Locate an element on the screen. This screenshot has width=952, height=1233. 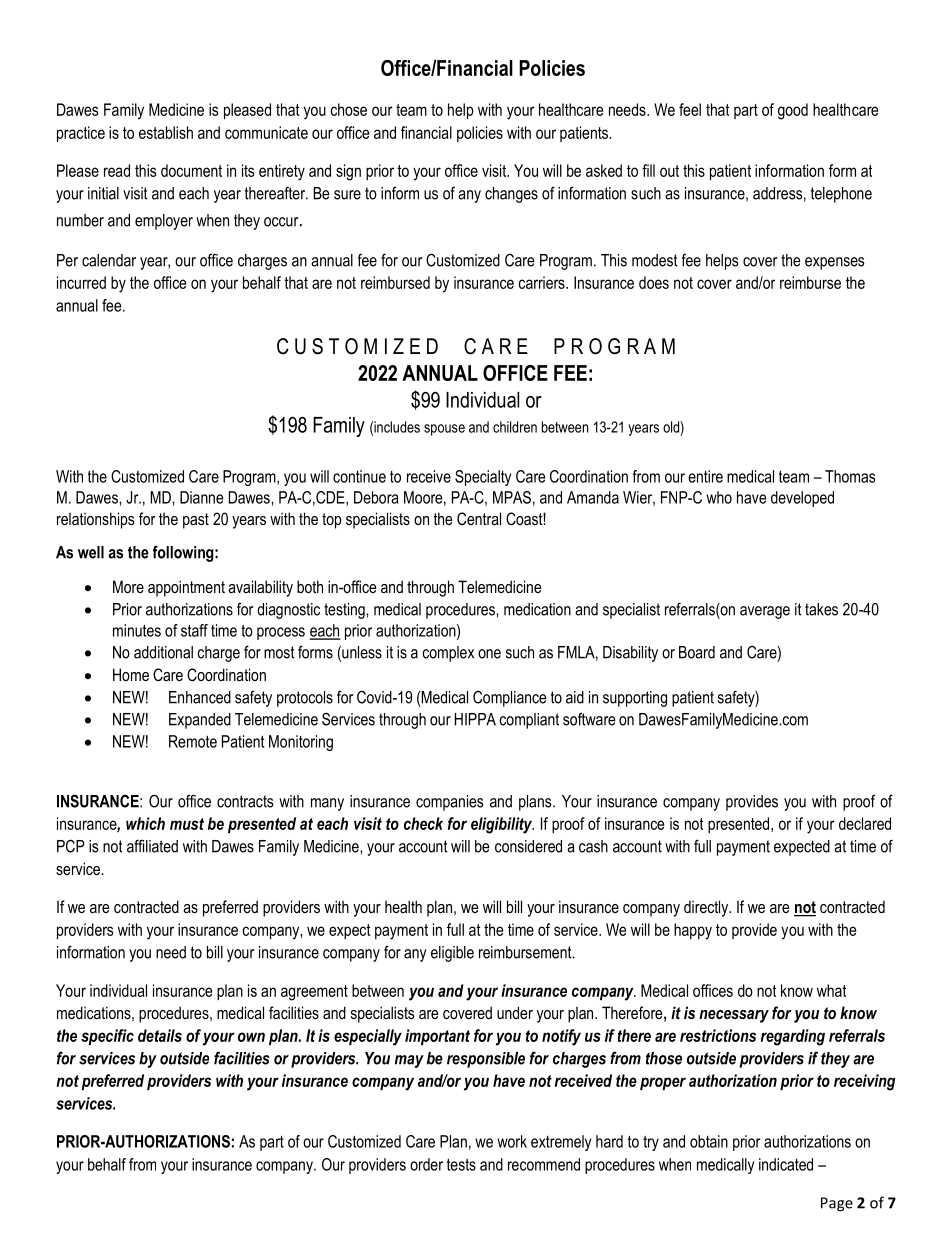
developed is located at coordinates (802, 499).
